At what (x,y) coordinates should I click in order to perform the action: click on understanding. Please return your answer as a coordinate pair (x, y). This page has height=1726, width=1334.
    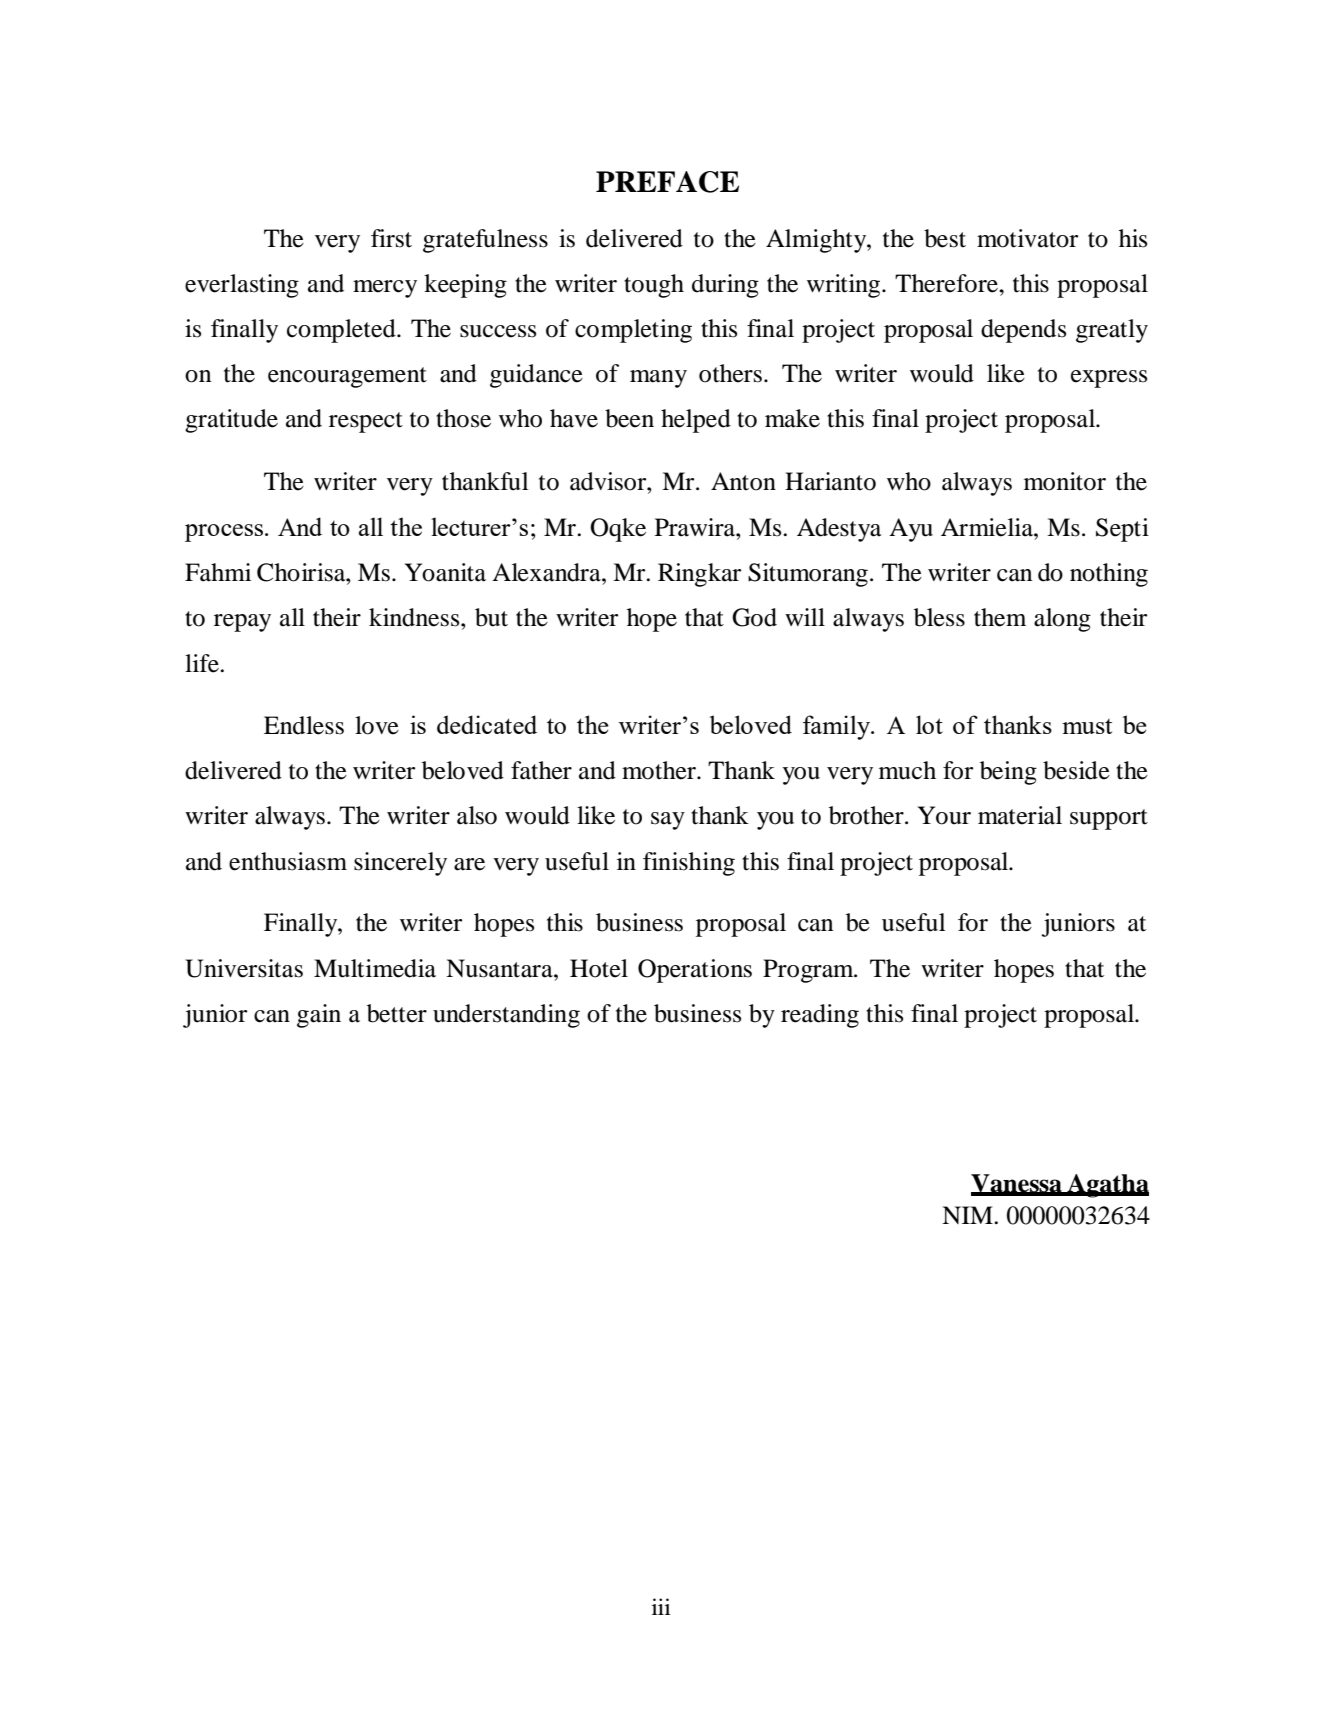
    Looking at the image, I should click on (506, 1016).
